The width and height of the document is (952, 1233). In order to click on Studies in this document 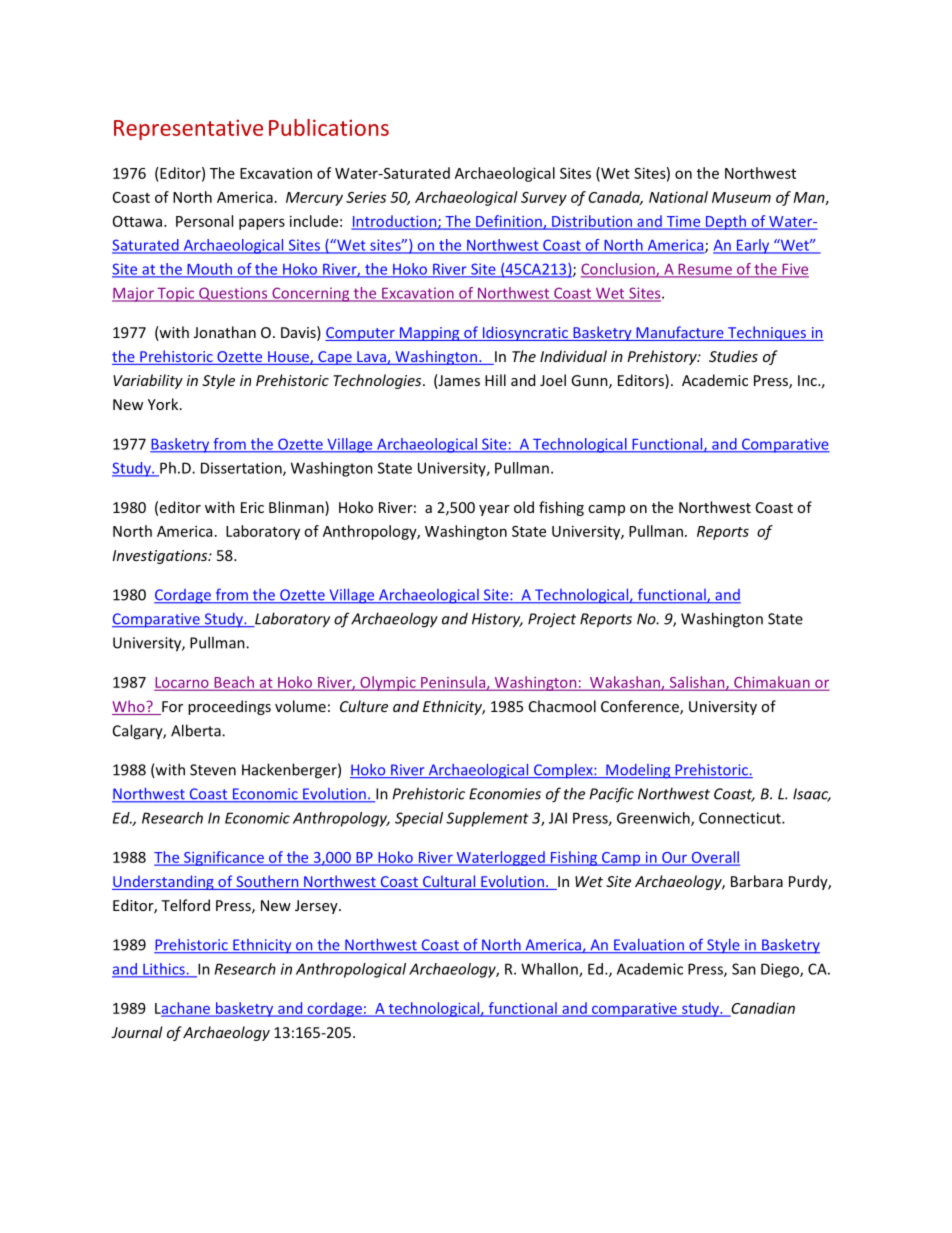, I will do `click(733, 356)`.
